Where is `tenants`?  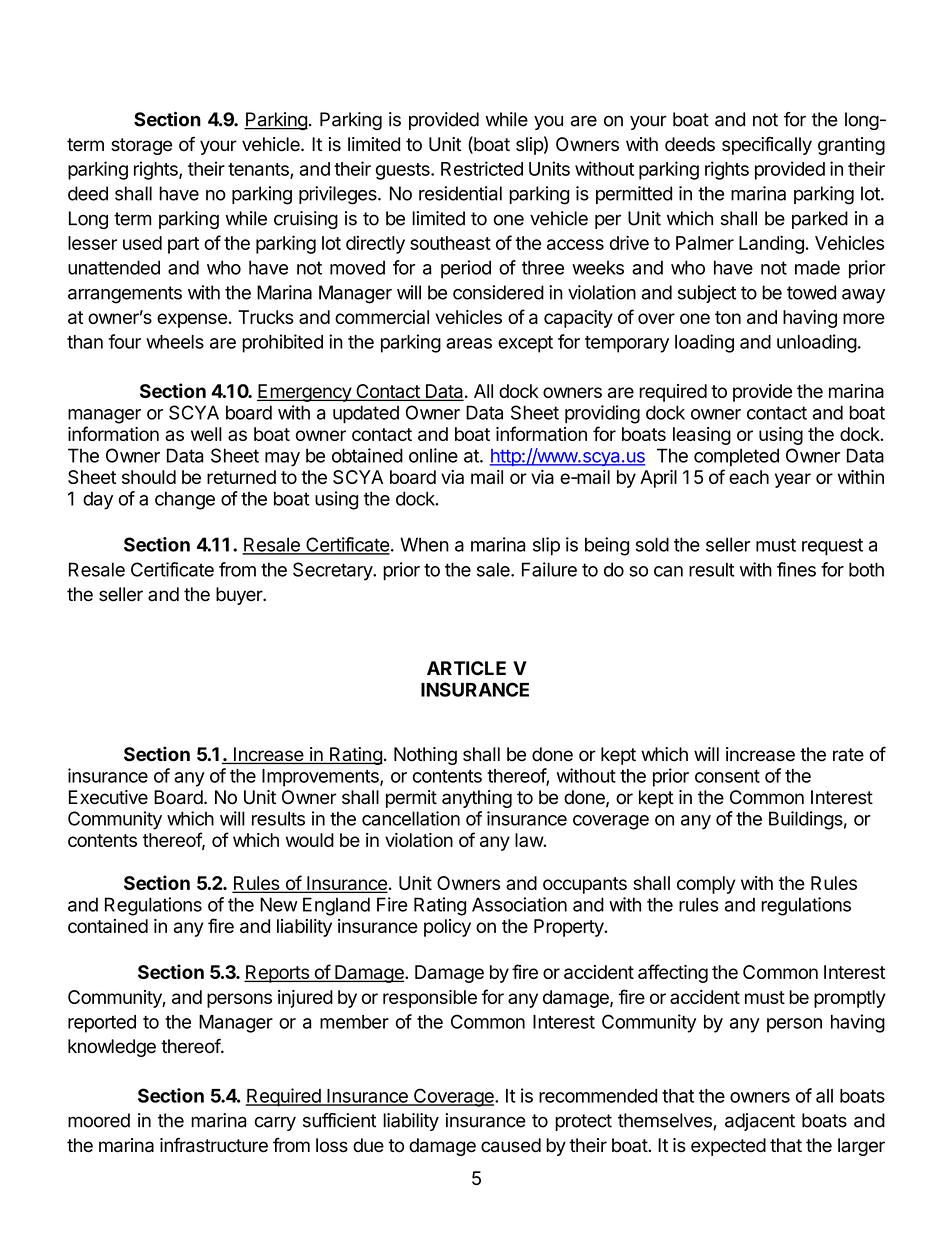 tenants is located at coordinates (259, 170).
